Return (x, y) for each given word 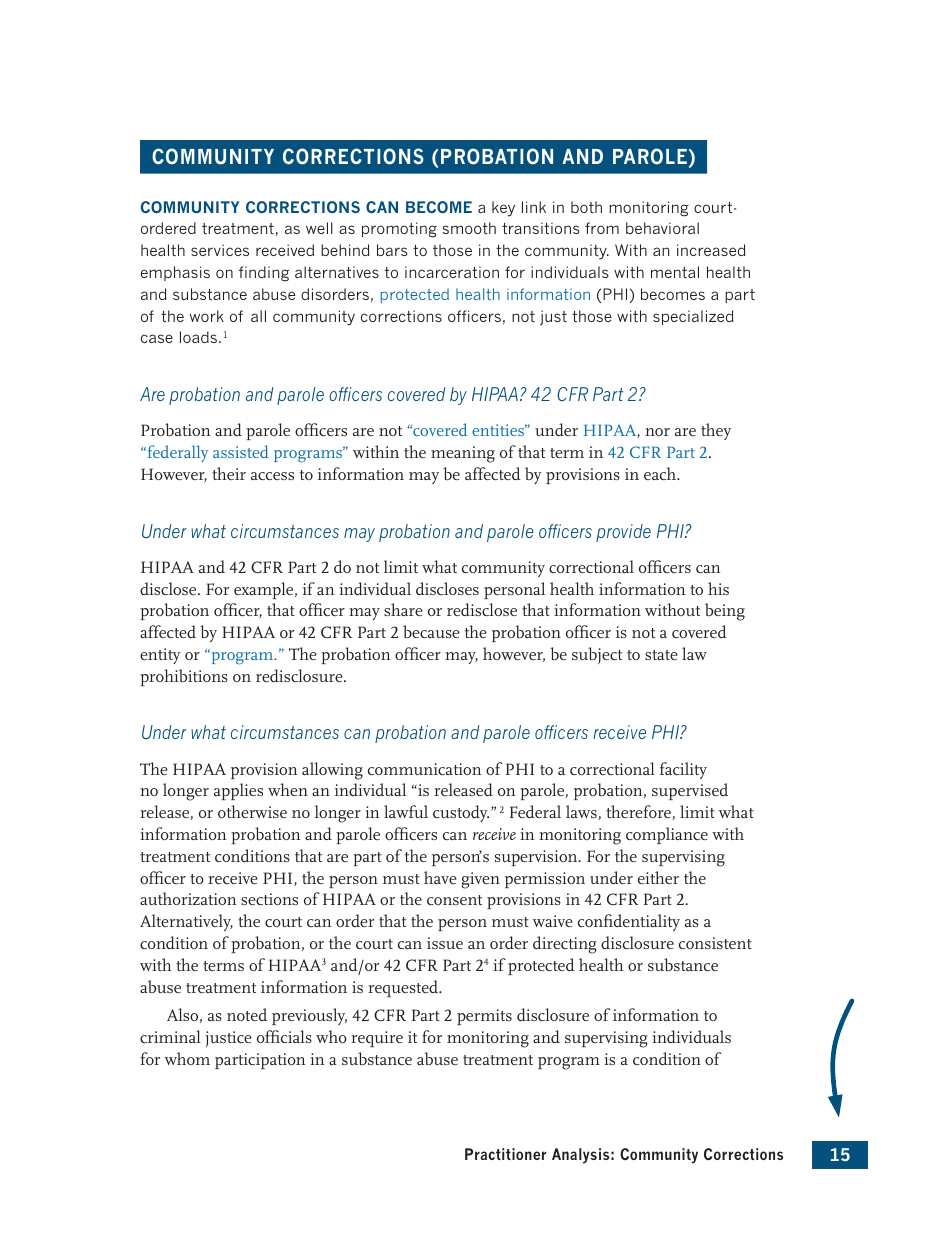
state (661, 655)
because (431, 631)
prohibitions (184, 677)
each (661, 473)
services (220, 250)
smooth (469, 228)
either (658, 877)
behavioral (662, 228)
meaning (463, 454)
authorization (188, 898)
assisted (241, 451)
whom (187, 1058)
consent (454, 900)
